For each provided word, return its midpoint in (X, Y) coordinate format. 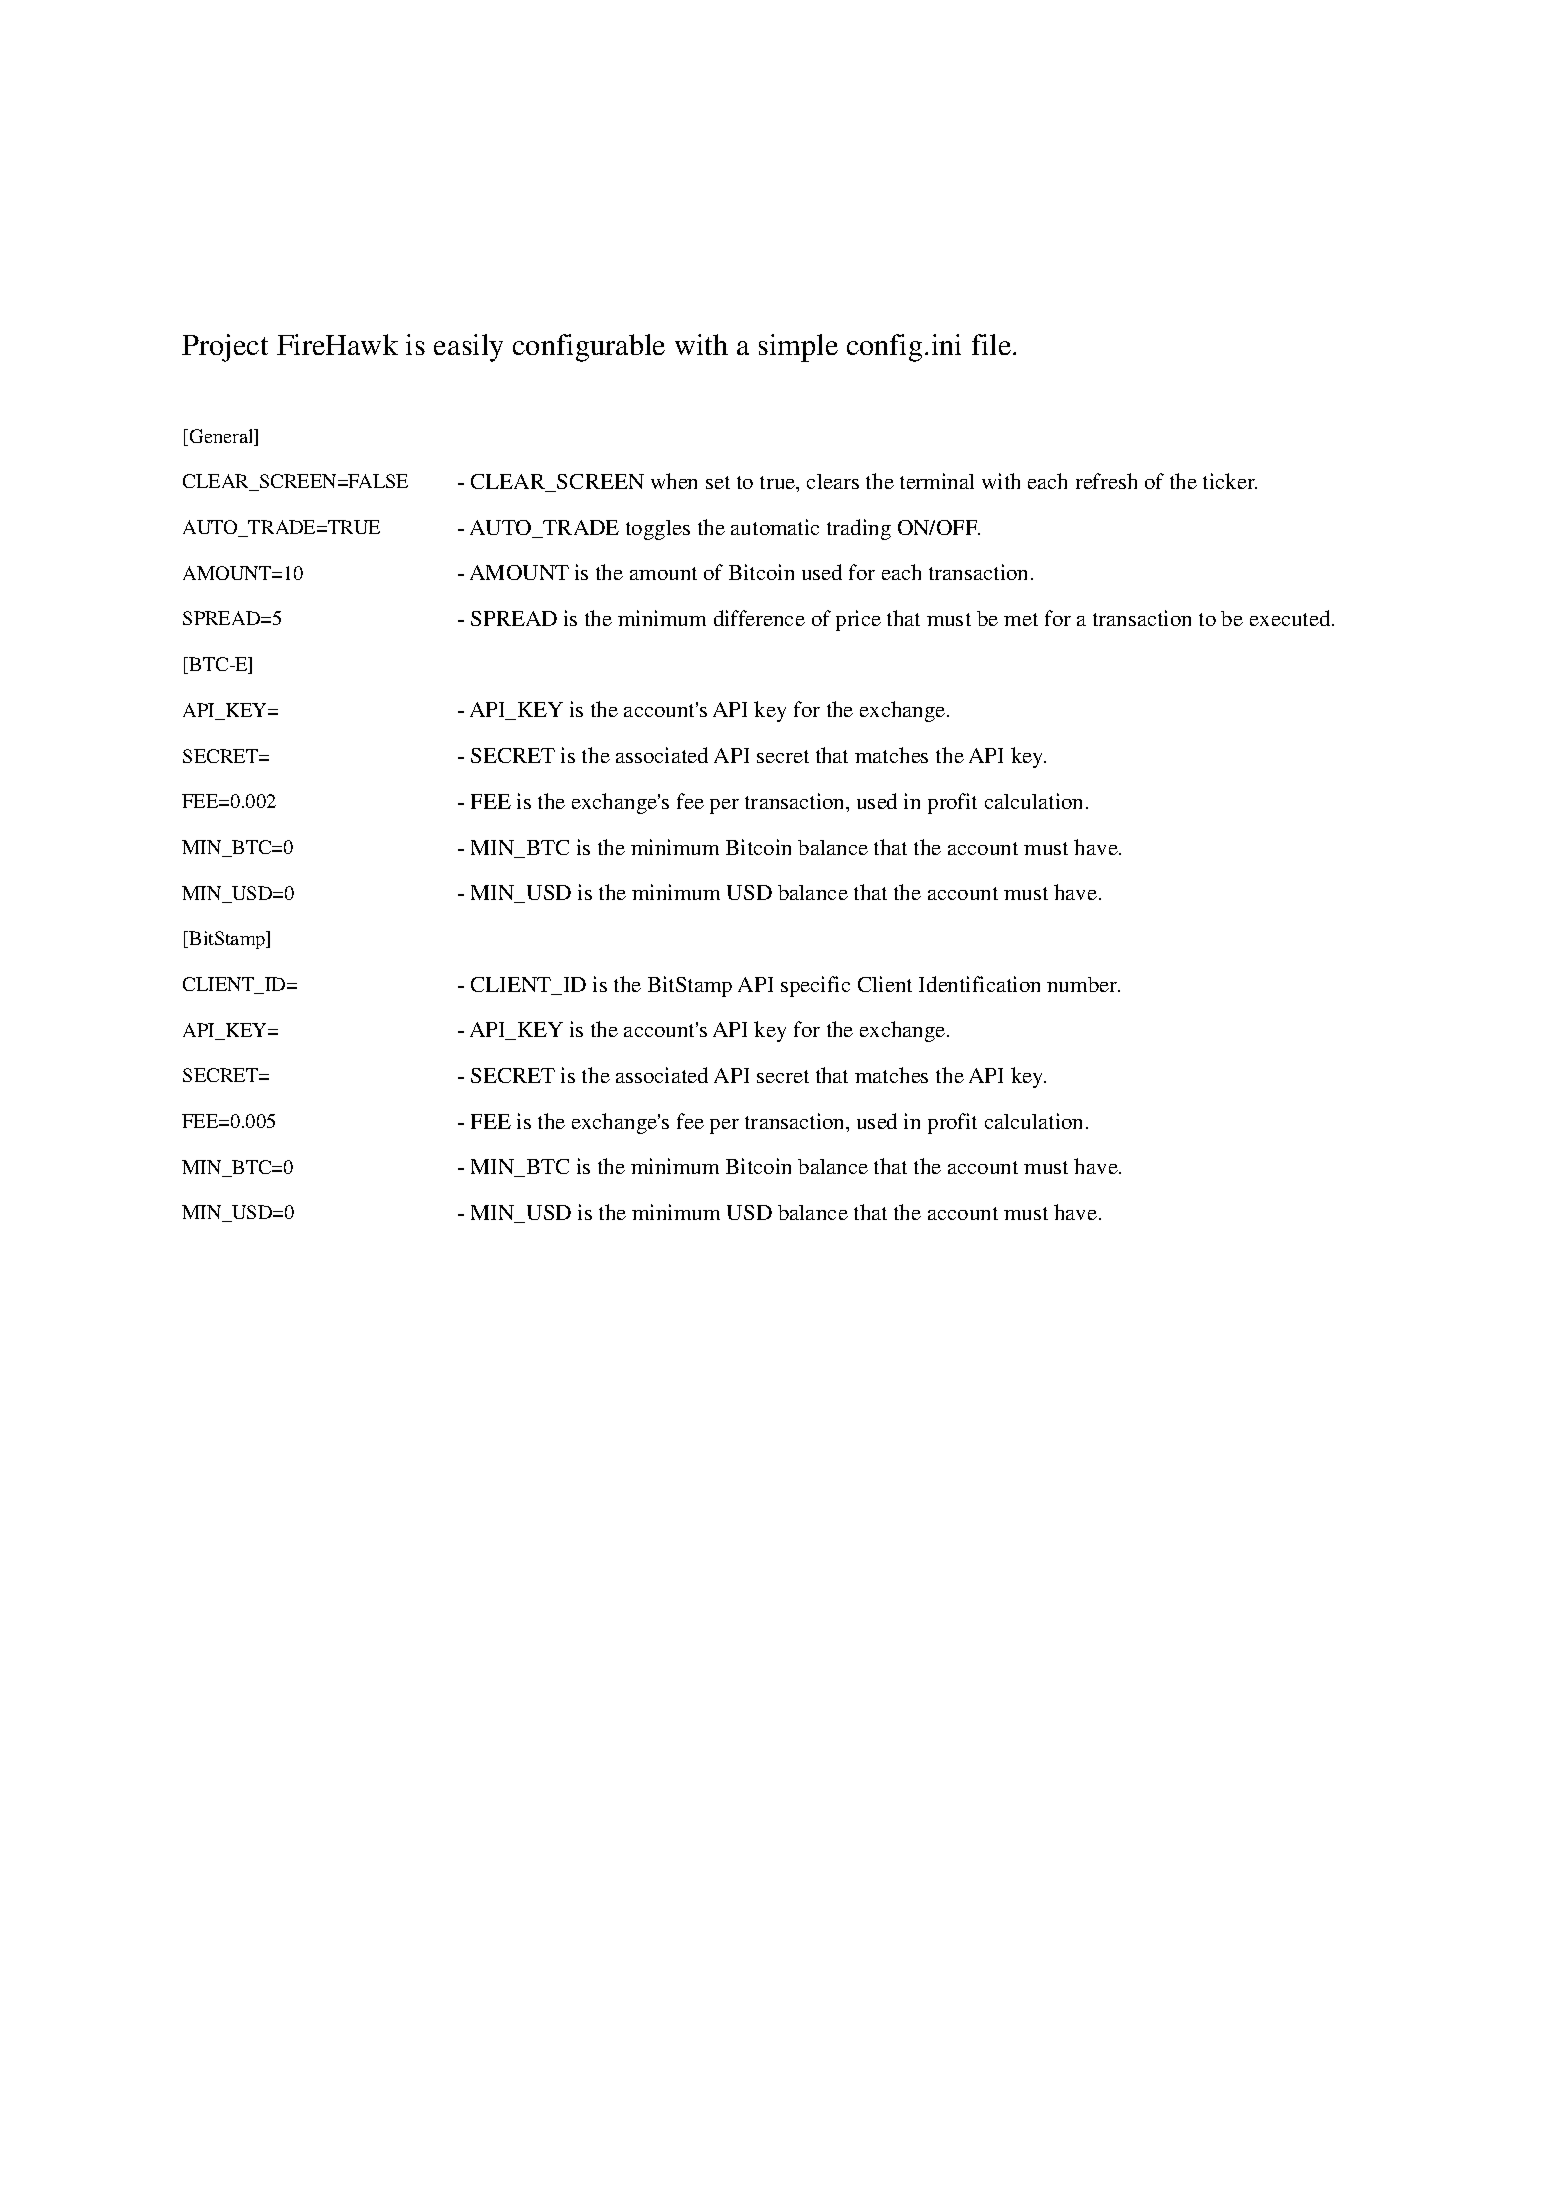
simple (798, 348)
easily (468, 348)
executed (1291, 618)
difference (759, 618)
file (993, 344)
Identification (979, 984)
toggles (658, 530)
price (858, 620)
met (1021, 619)
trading (859, 529)
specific (815, 986)
